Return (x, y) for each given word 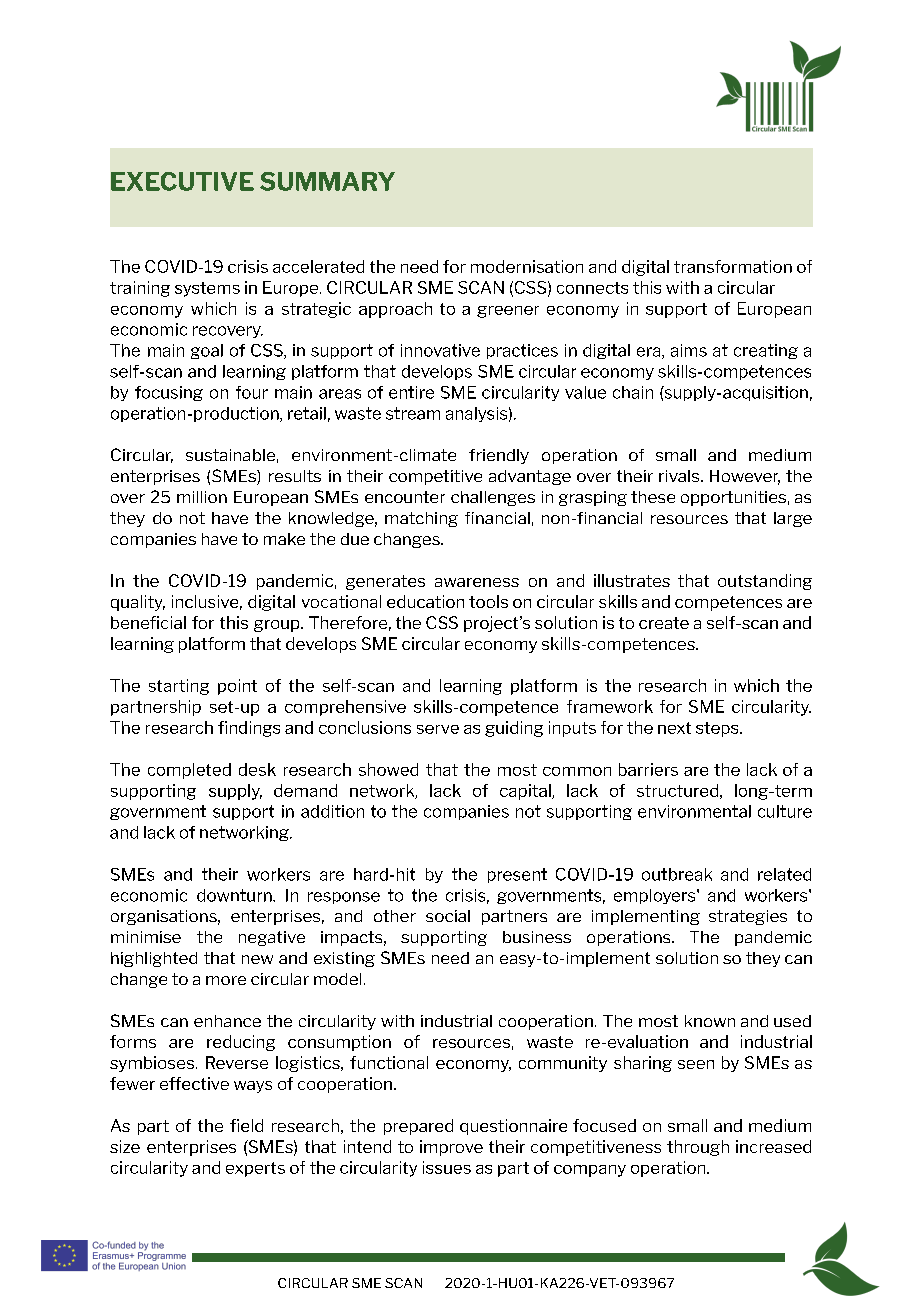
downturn (235, 895)
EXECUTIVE (182, 181)
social (448, 916)
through (698, 1148)
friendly (499, 456)
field (246, 1125)
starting (179, 687)
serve (438, 729)
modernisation (527, 266)
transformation (733, 266)
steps (718, 729)
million (202, 497)
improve (451, 1148)
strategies (748, 917)
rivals (680, 476)
